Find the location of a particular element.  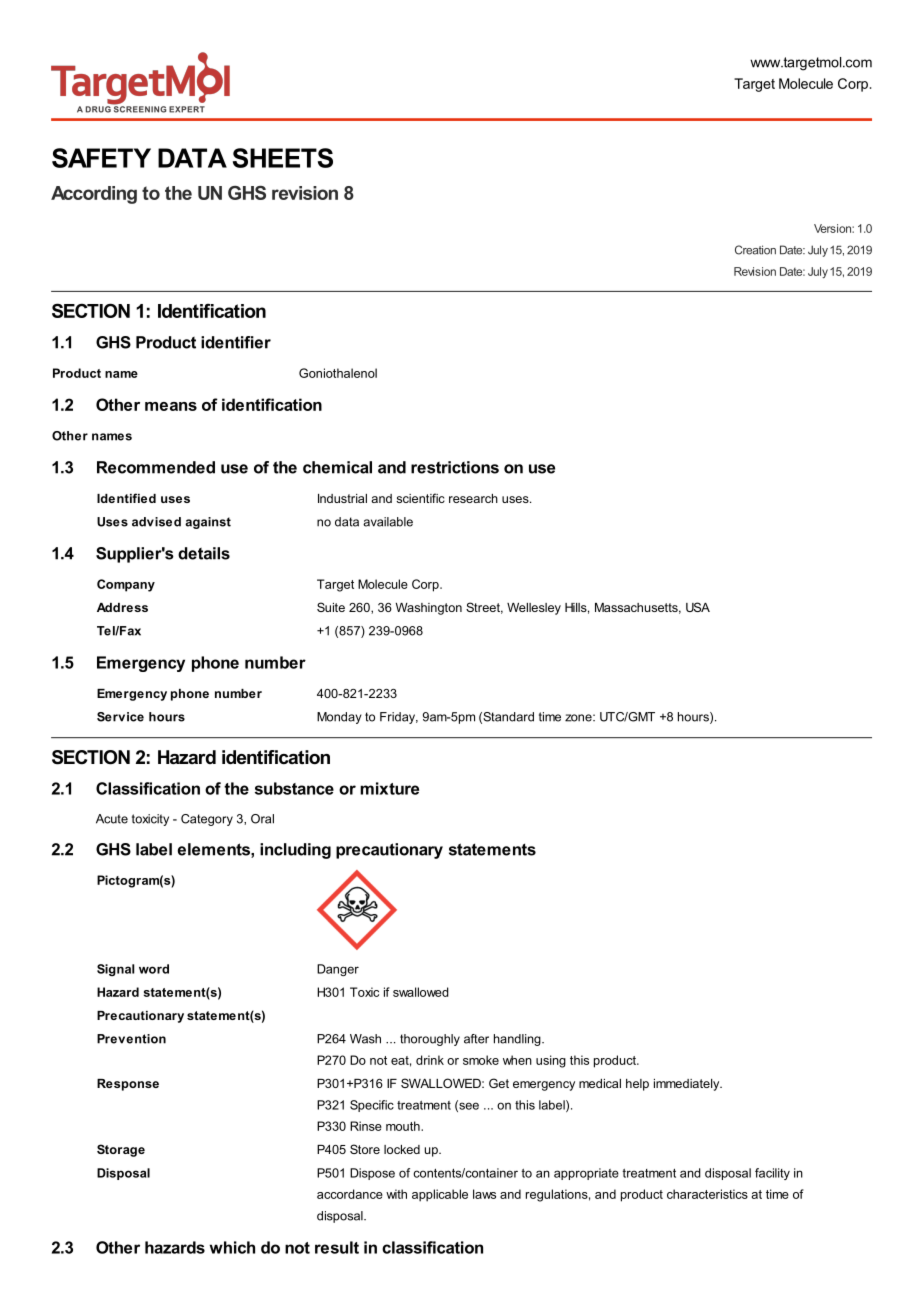

restrictions is located at coordinates (455, 467).
